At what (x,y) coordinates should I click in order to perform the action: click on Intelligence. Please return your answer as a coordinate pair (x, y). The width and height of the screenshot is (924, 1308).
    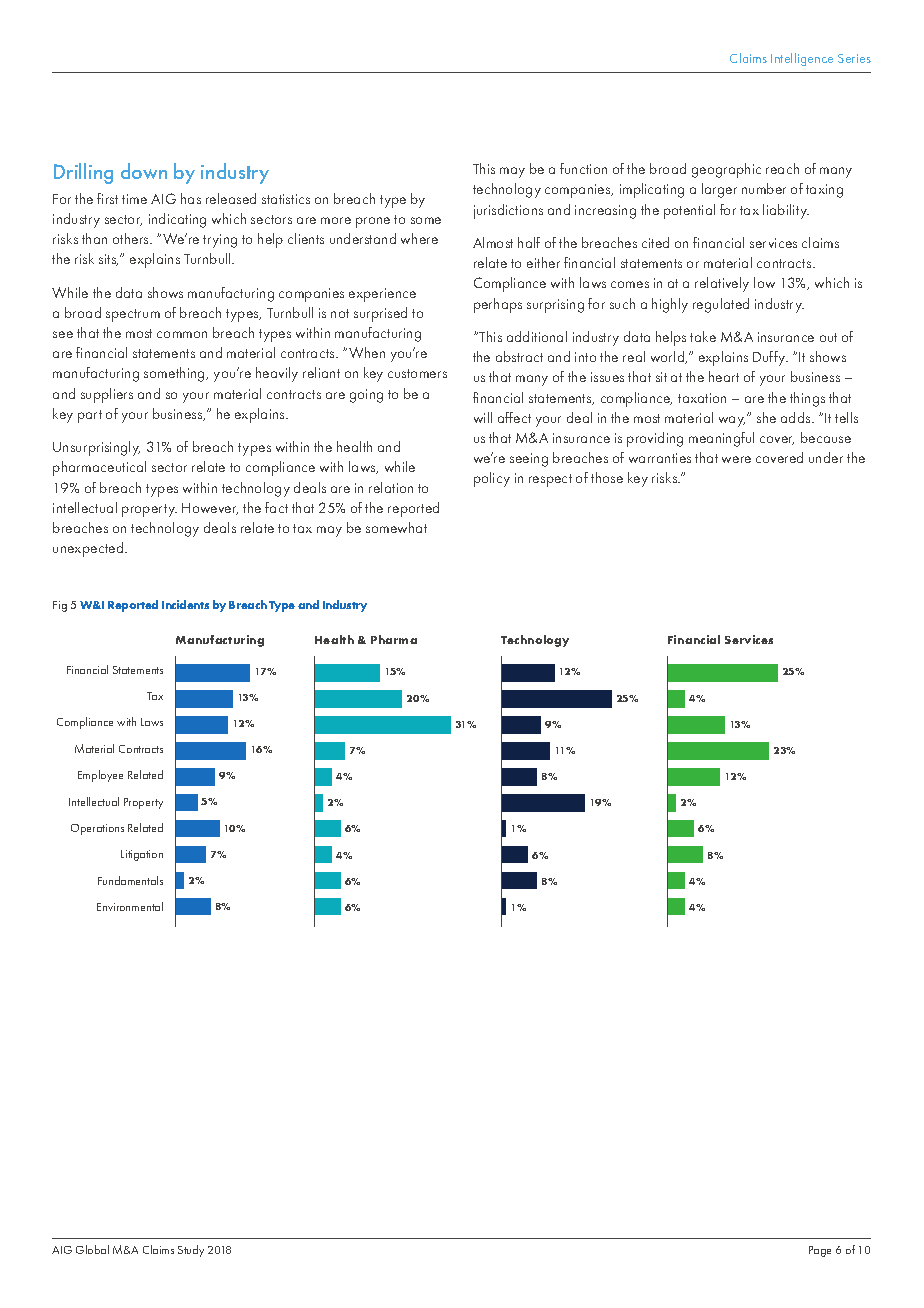
    Looking at the image, I should click on (802, 59).
